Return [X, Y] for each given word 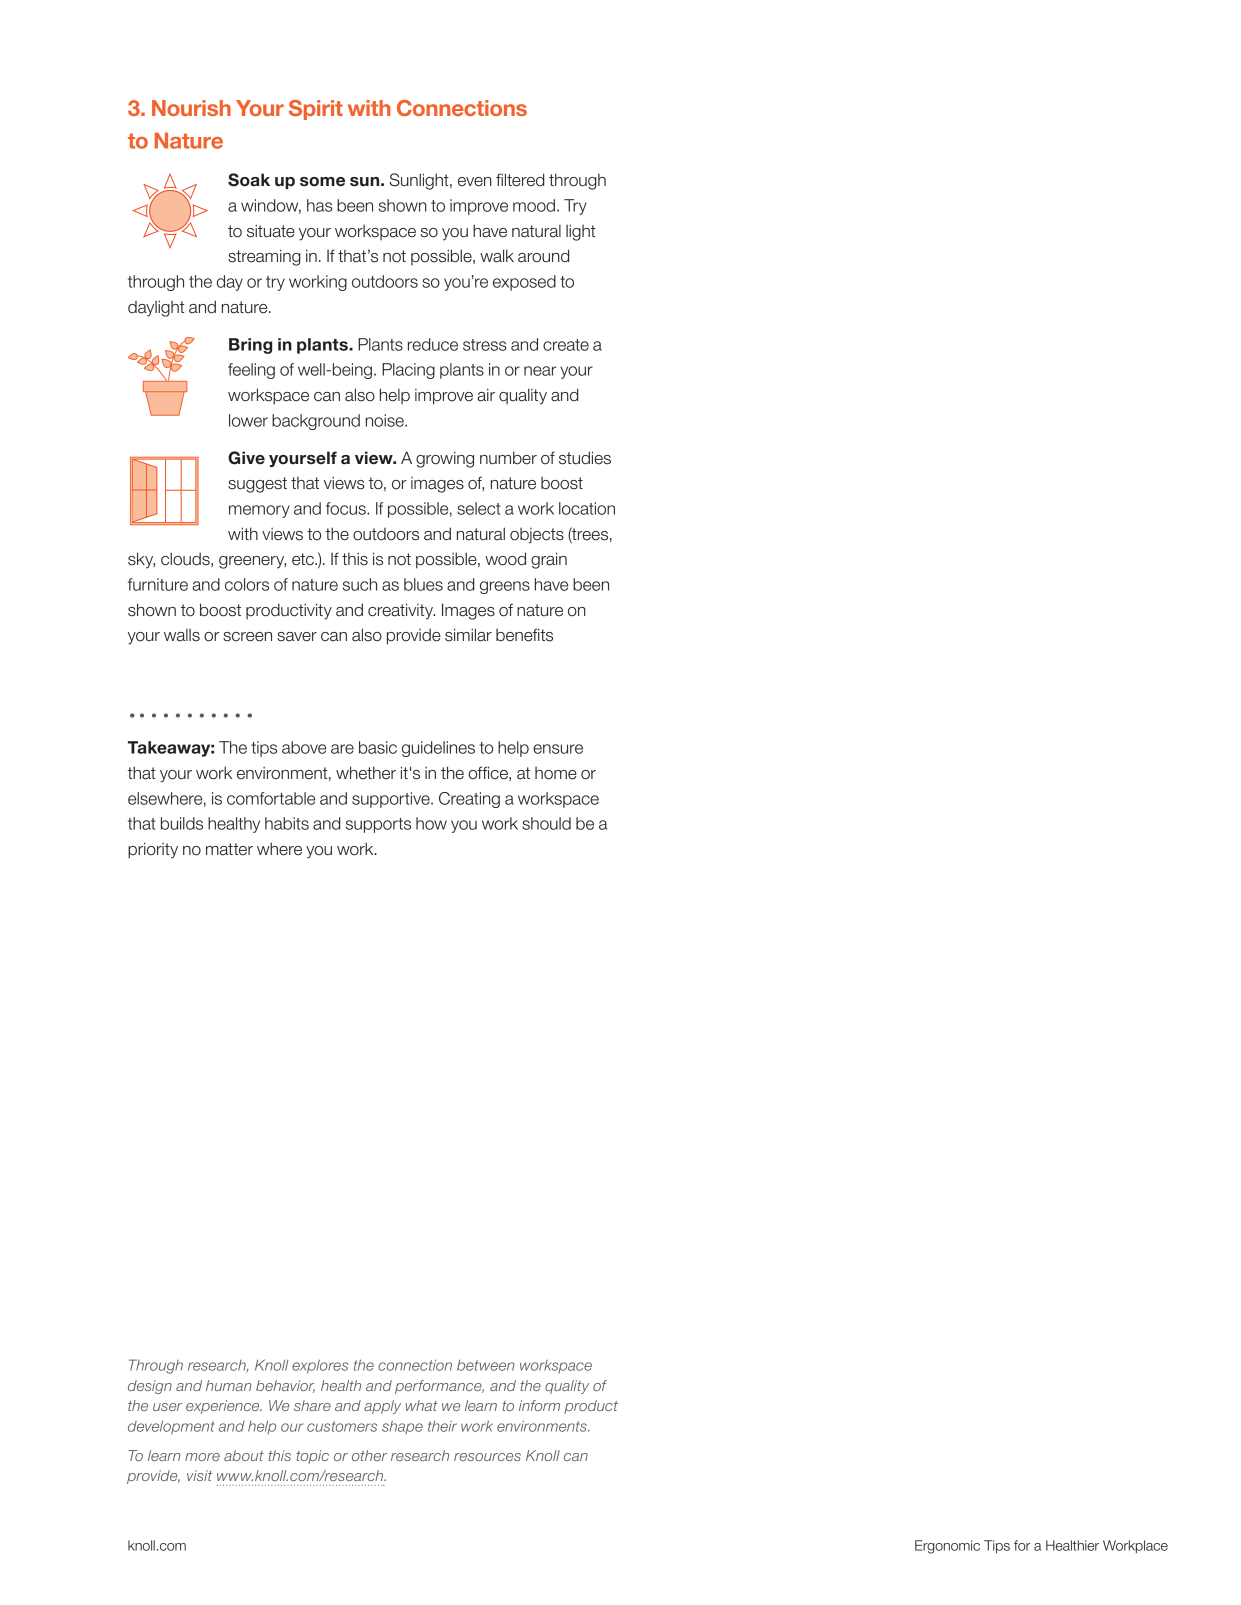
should [546, 823]
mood [534, 205]
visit [199, 1475]
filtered [520, 180]
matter [229, 849]
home [556, 773]
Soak [249, 180]
